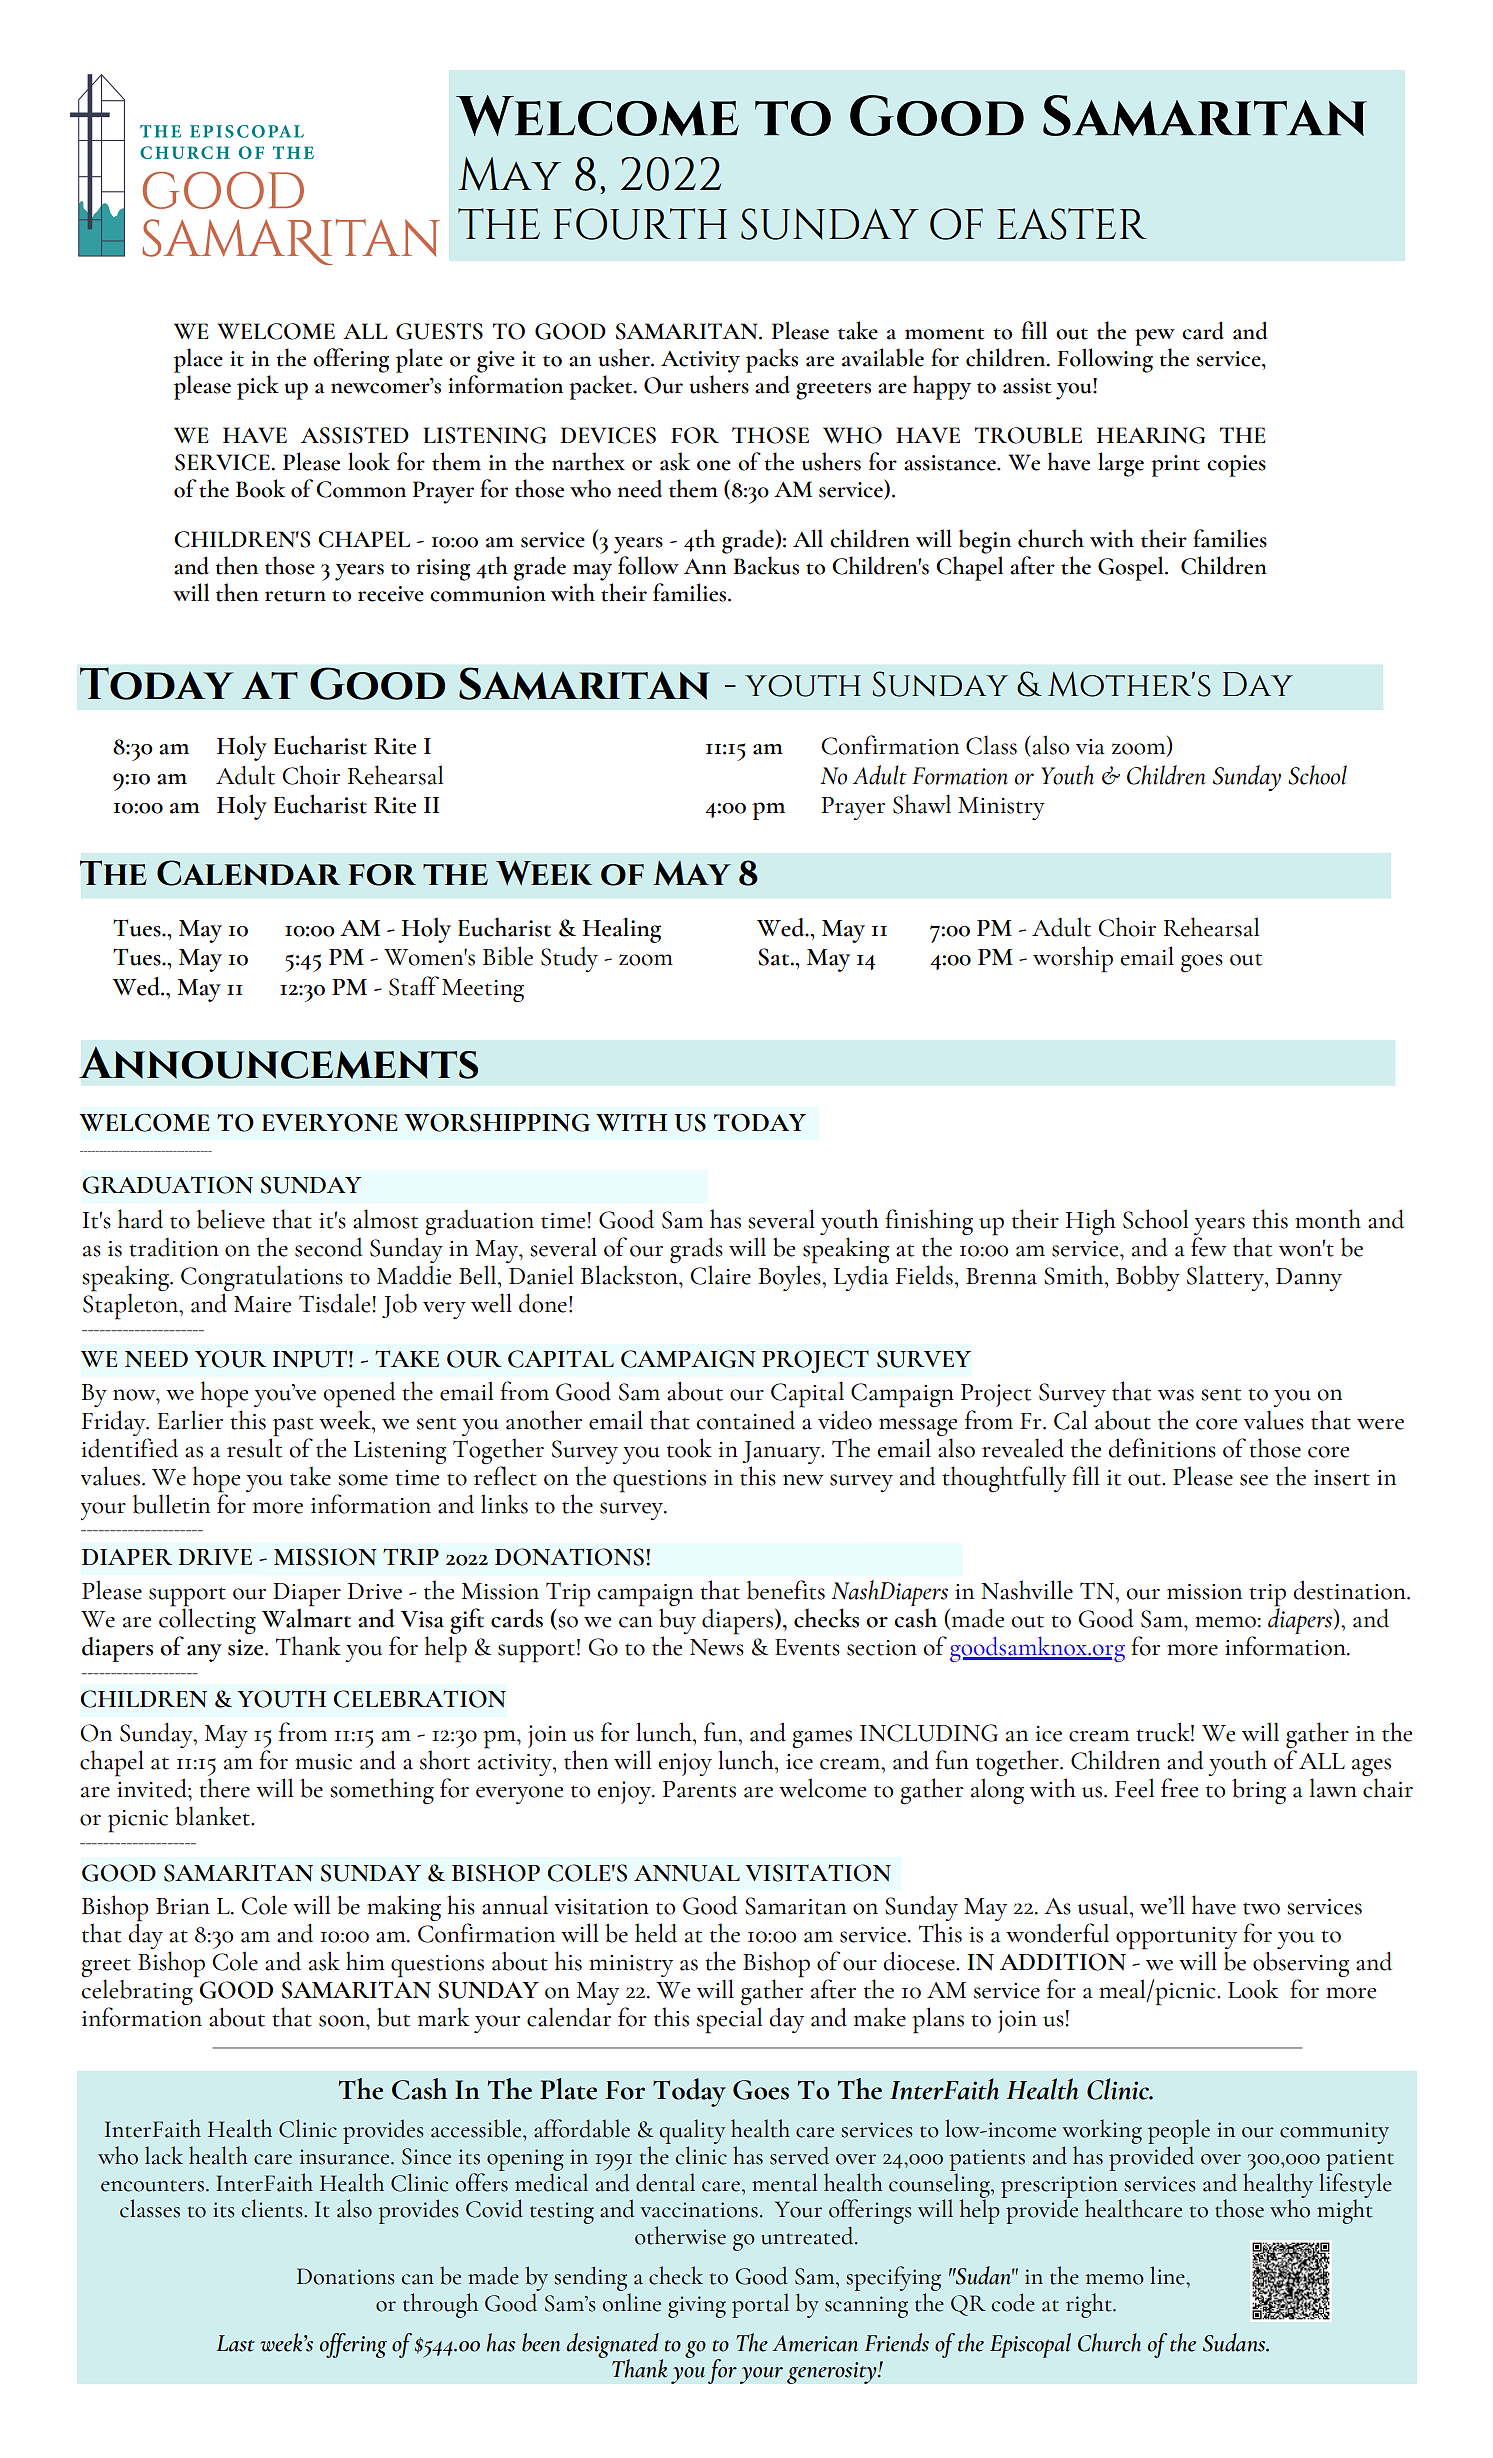 The width and height of the document is (1493, 2458). Describe the element at coordinates (1155, 337) in the document. I see `pew` at that location.
